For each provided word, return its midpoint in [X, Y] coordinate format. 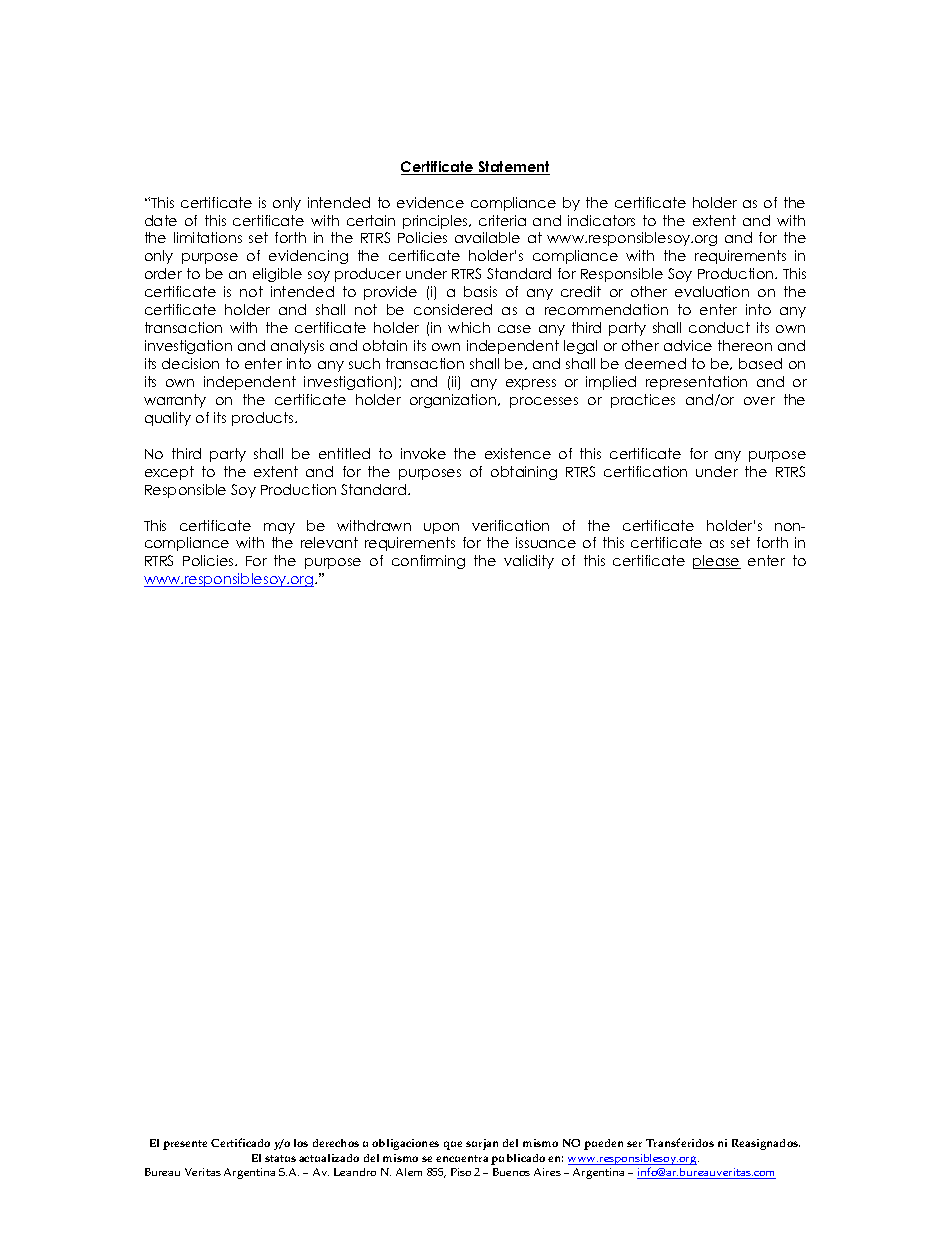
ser [634, 1144]
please [717, 562]
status [280, 1158]
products [264, 419]
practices [643, 401]
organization [453, 401]
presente [185, 1145]
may [279, 528]
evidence [430, 202]
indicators [601, 220]
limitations [208, 237]
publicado [518, 1159]
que [453, 1145]
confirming [428, 562]
